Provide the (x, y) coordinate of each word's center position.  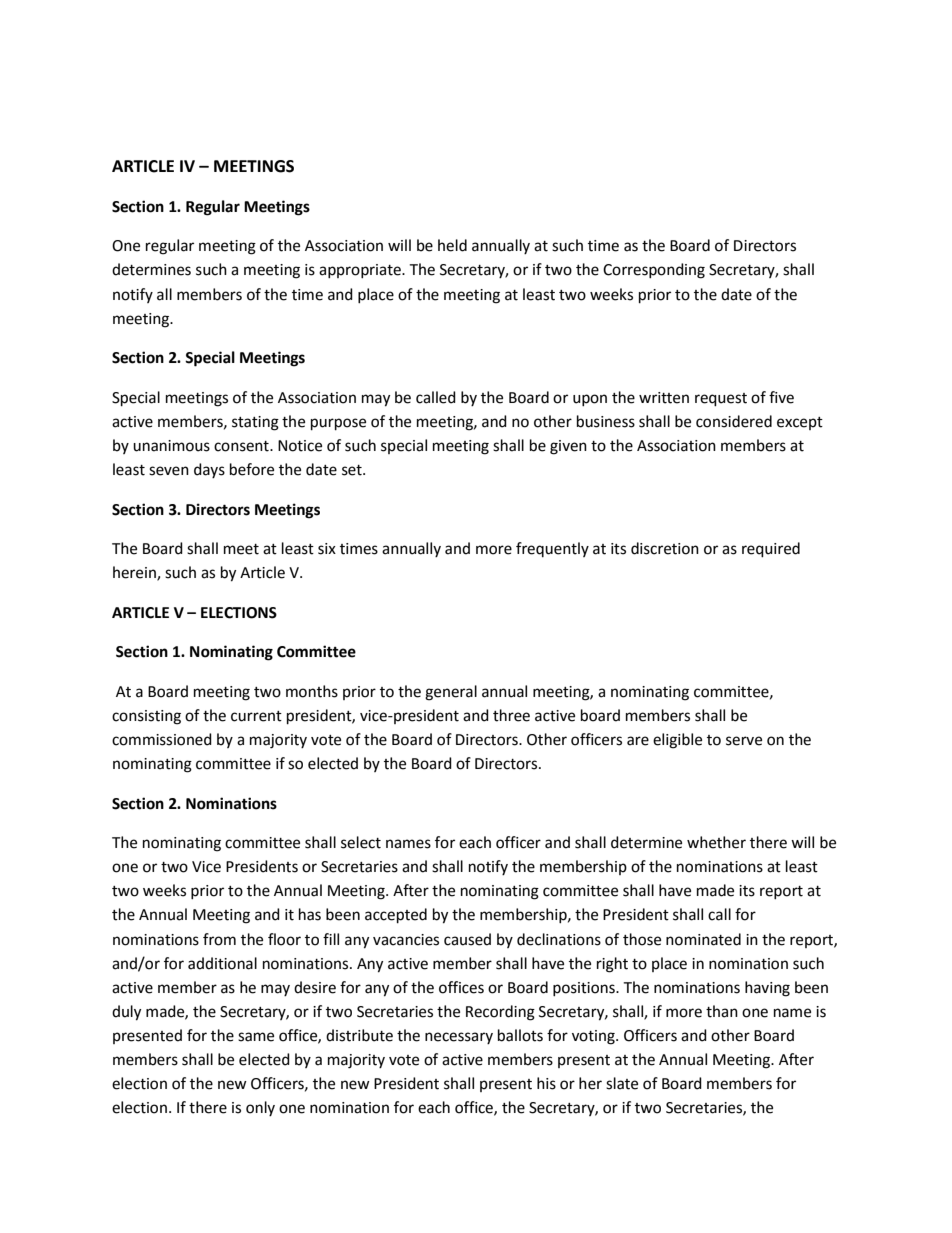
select (361, 842)
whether (716, 842)
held (452, 245)
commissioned (162, 739)
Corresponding (654, 271)
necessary (459, 1038)
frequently (552, 549)
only (260, 1108)
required (771, 550)
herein (135, 573)
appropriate (361, 271)
